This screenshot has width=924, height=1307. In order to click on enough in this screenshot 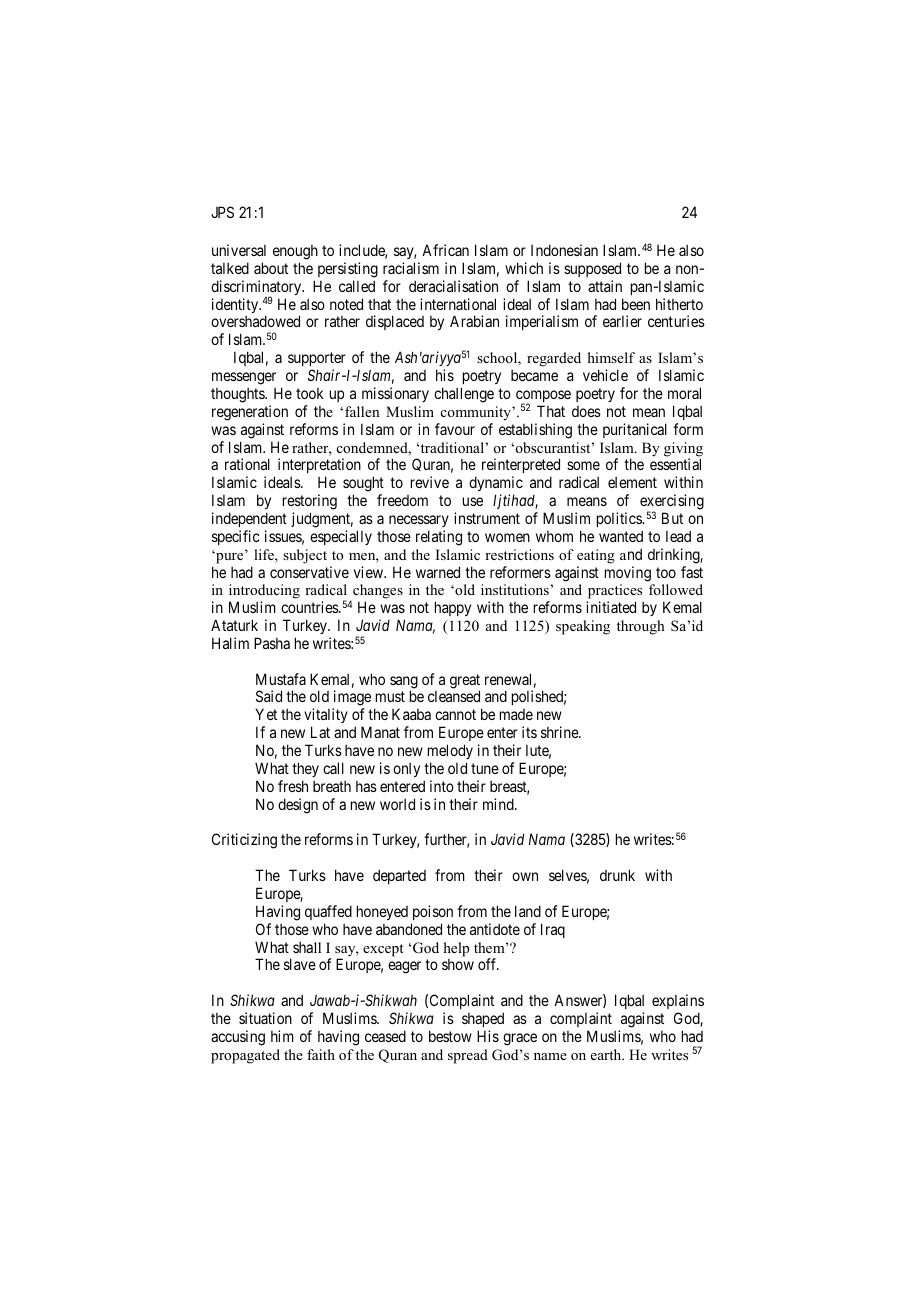, I will do `click(295, 252)`.
